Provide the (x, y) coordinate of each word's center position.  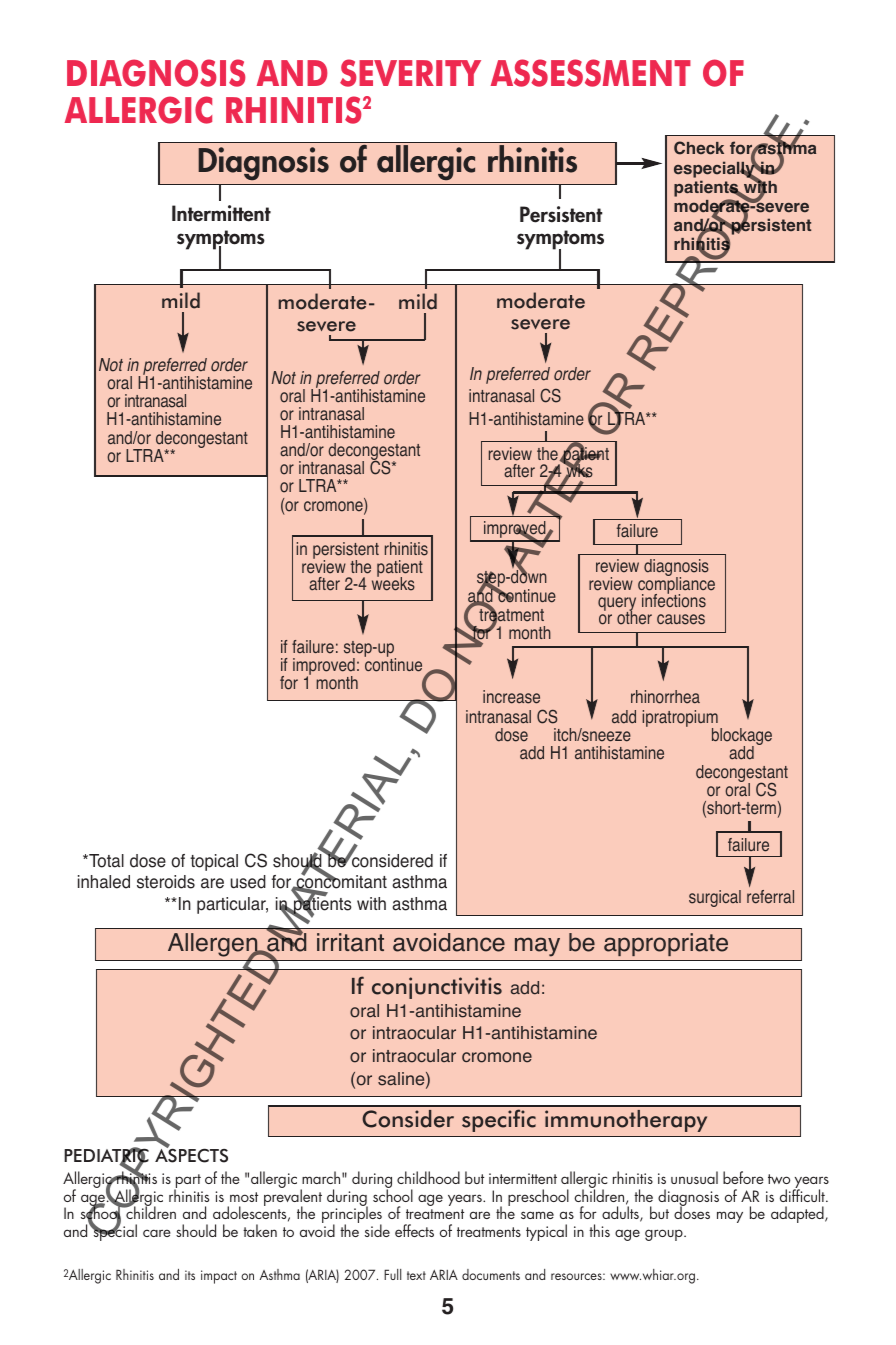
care (157, 1233)
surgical (715, 898)
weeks (393, 583)
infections (674, 600)
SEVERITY (410, 73)
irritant (350, 942)
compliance (676, 585)
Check (699, 148)
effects (414, 1230)
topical (214, 862)
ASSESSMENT (591, 73)
